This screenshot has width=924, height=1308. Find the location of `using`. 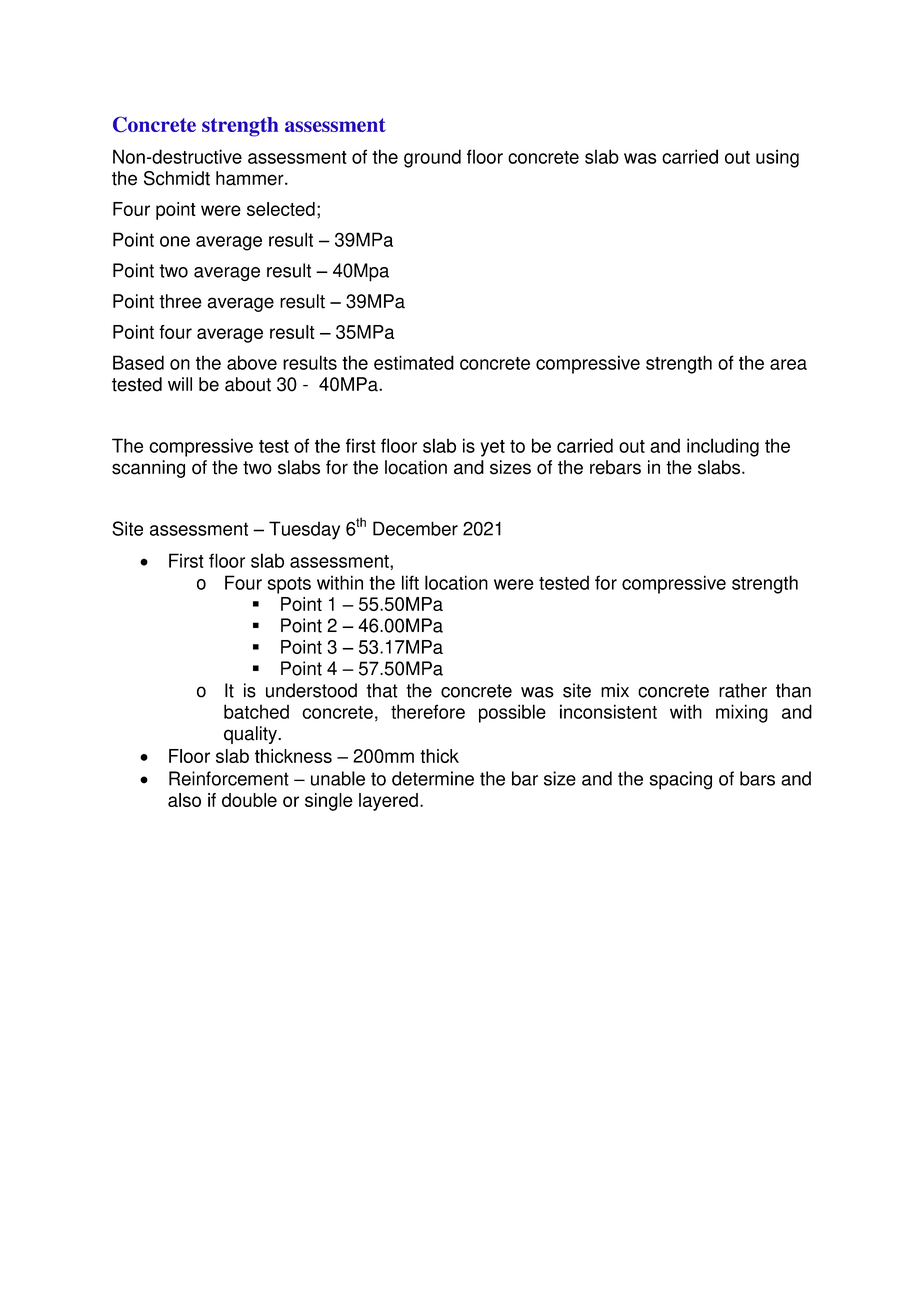

using is located at coordinates (777, 158).
